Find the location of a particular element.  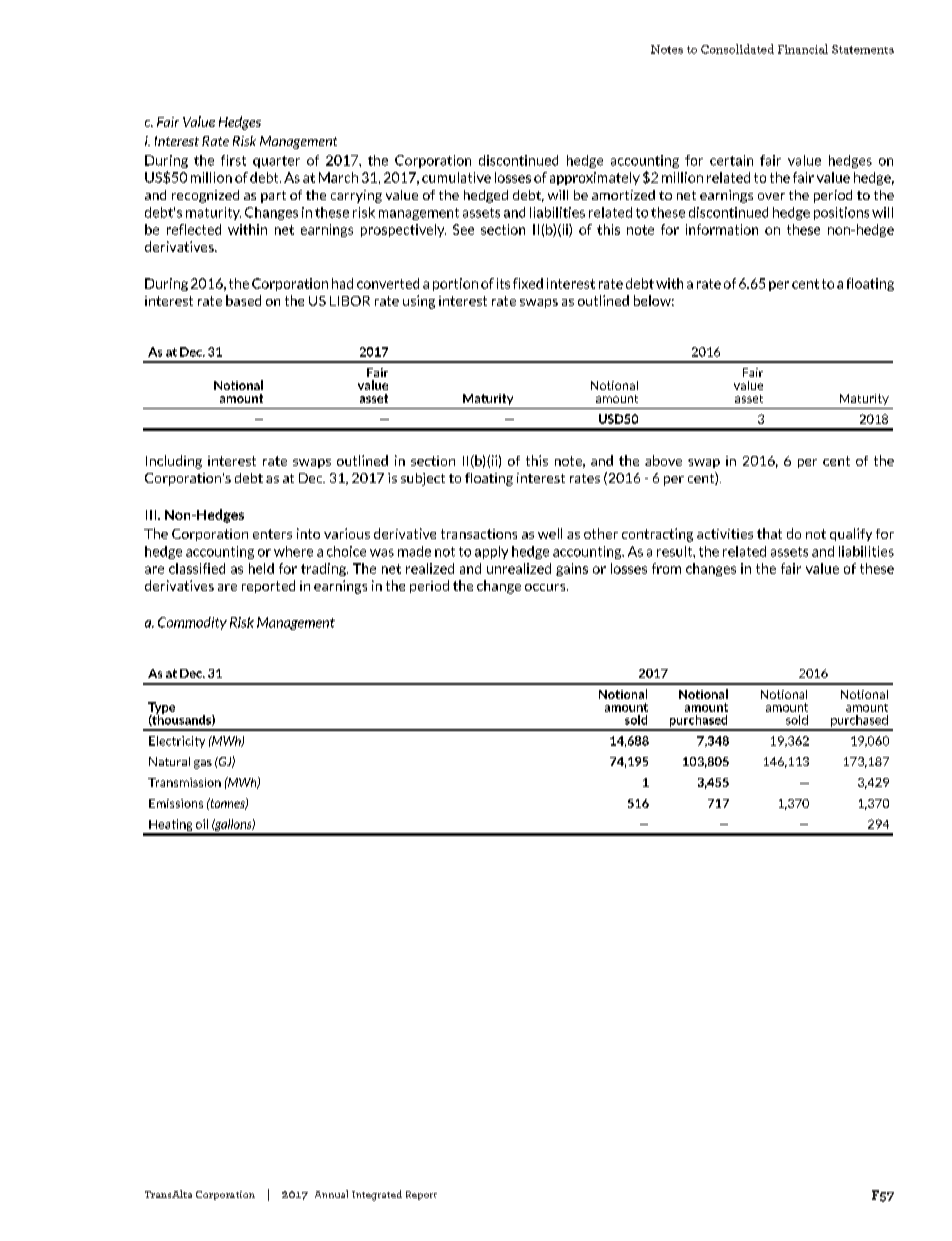

cumulative is located at coordinates (456, 177).
